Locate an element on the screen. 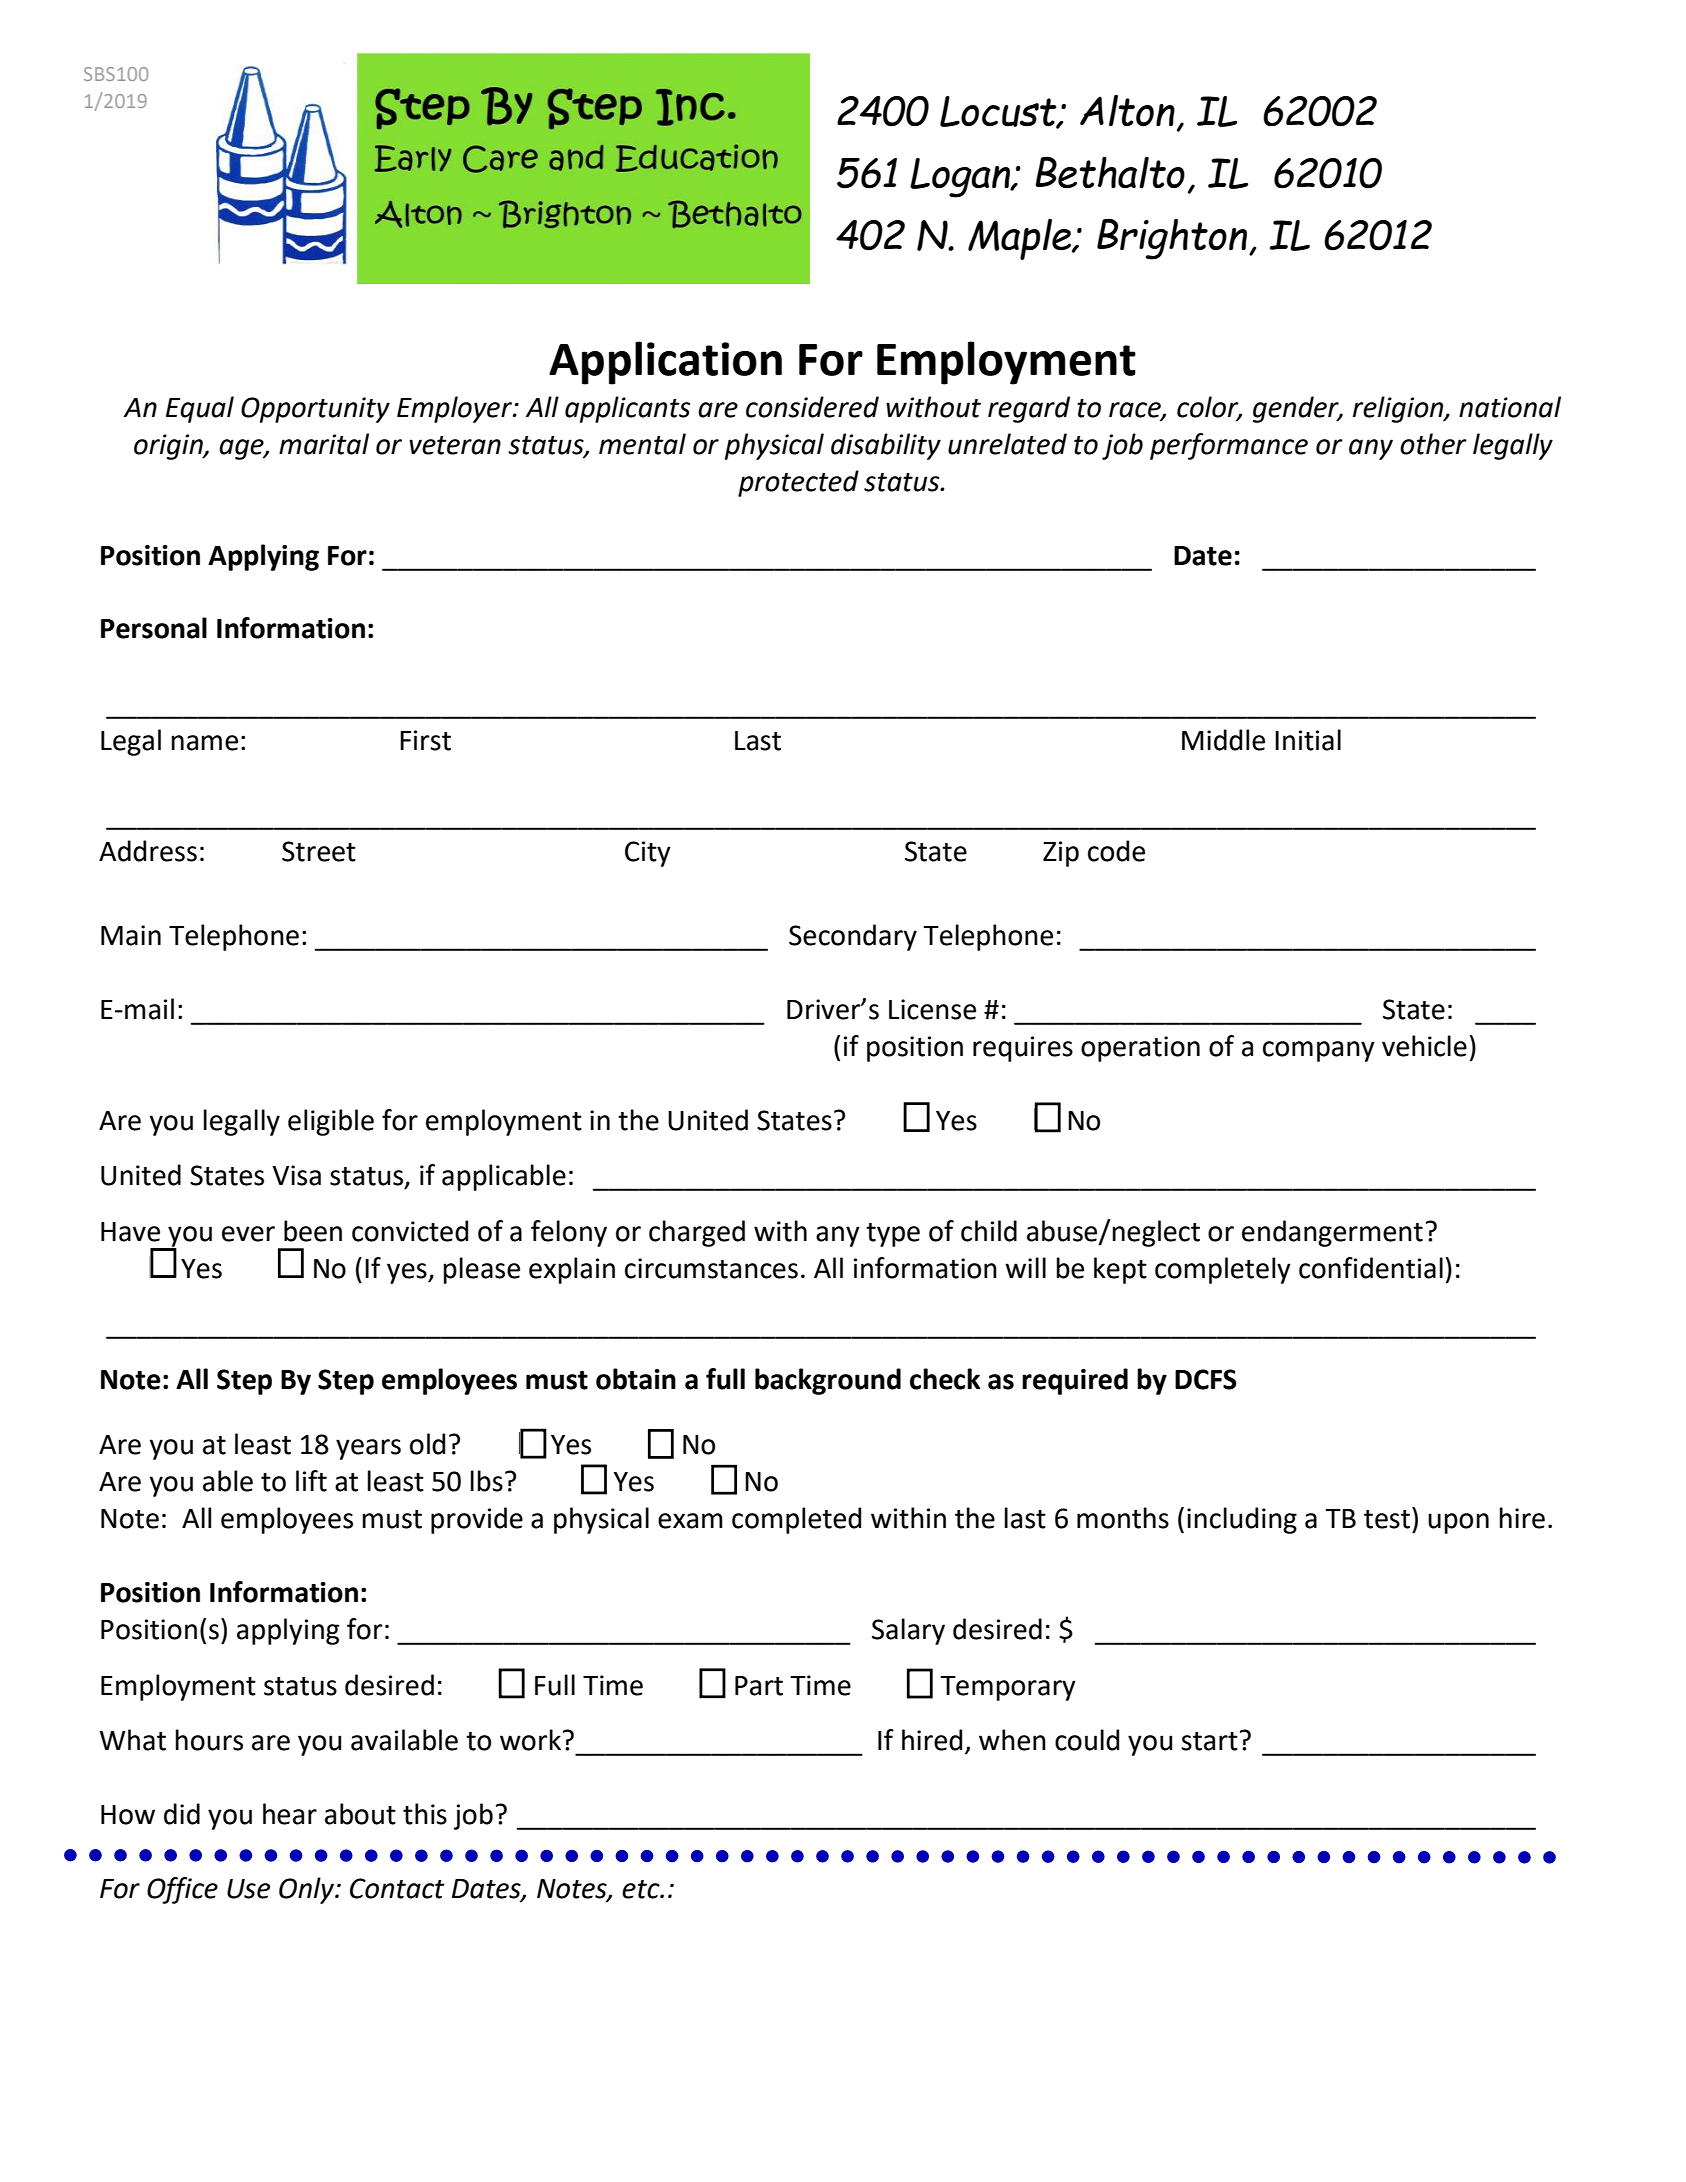  start is located at coordinates (1209, 1741).
